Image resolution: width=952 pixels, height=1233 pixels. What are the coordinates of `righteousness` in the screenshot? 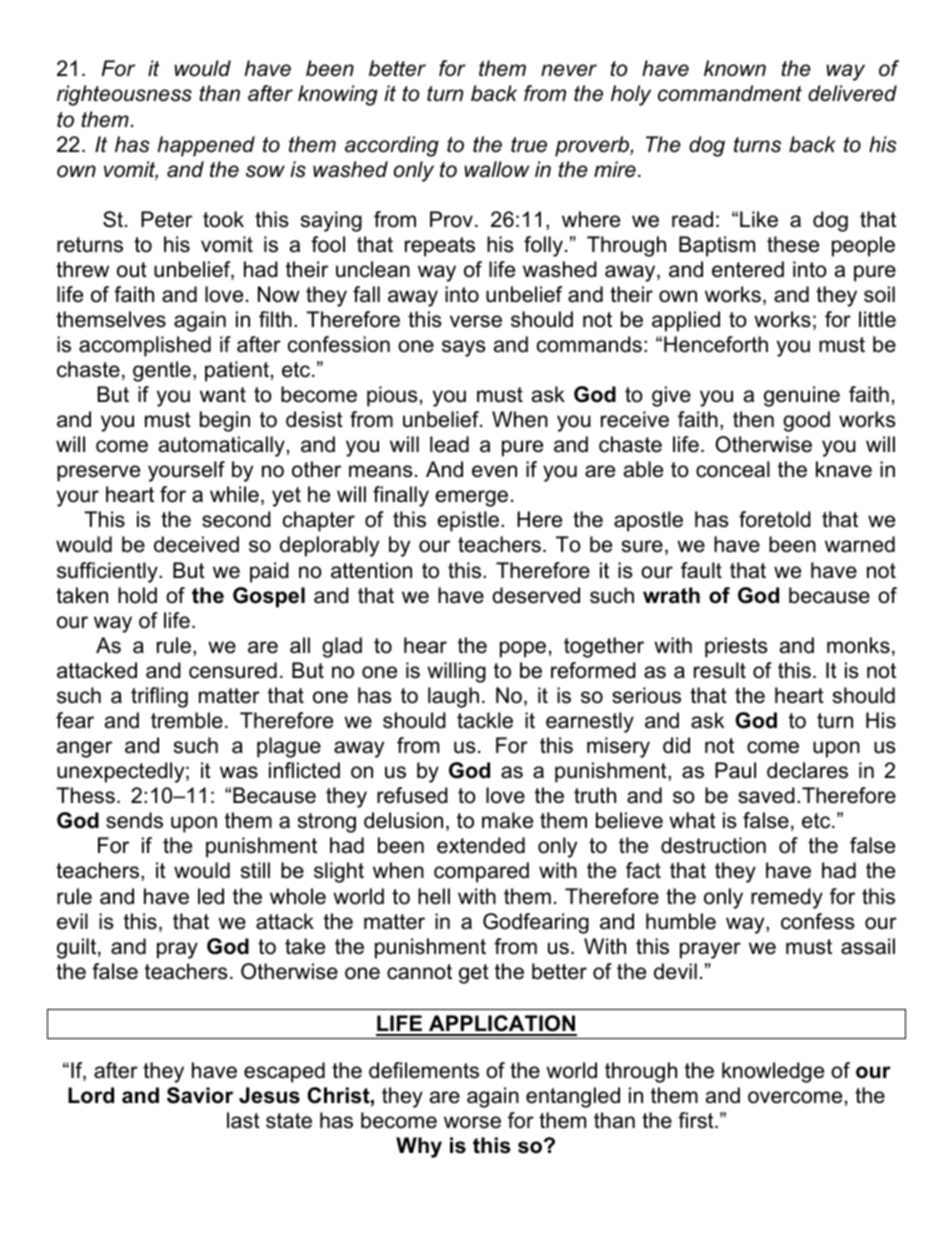 It's located at (124, 95).
